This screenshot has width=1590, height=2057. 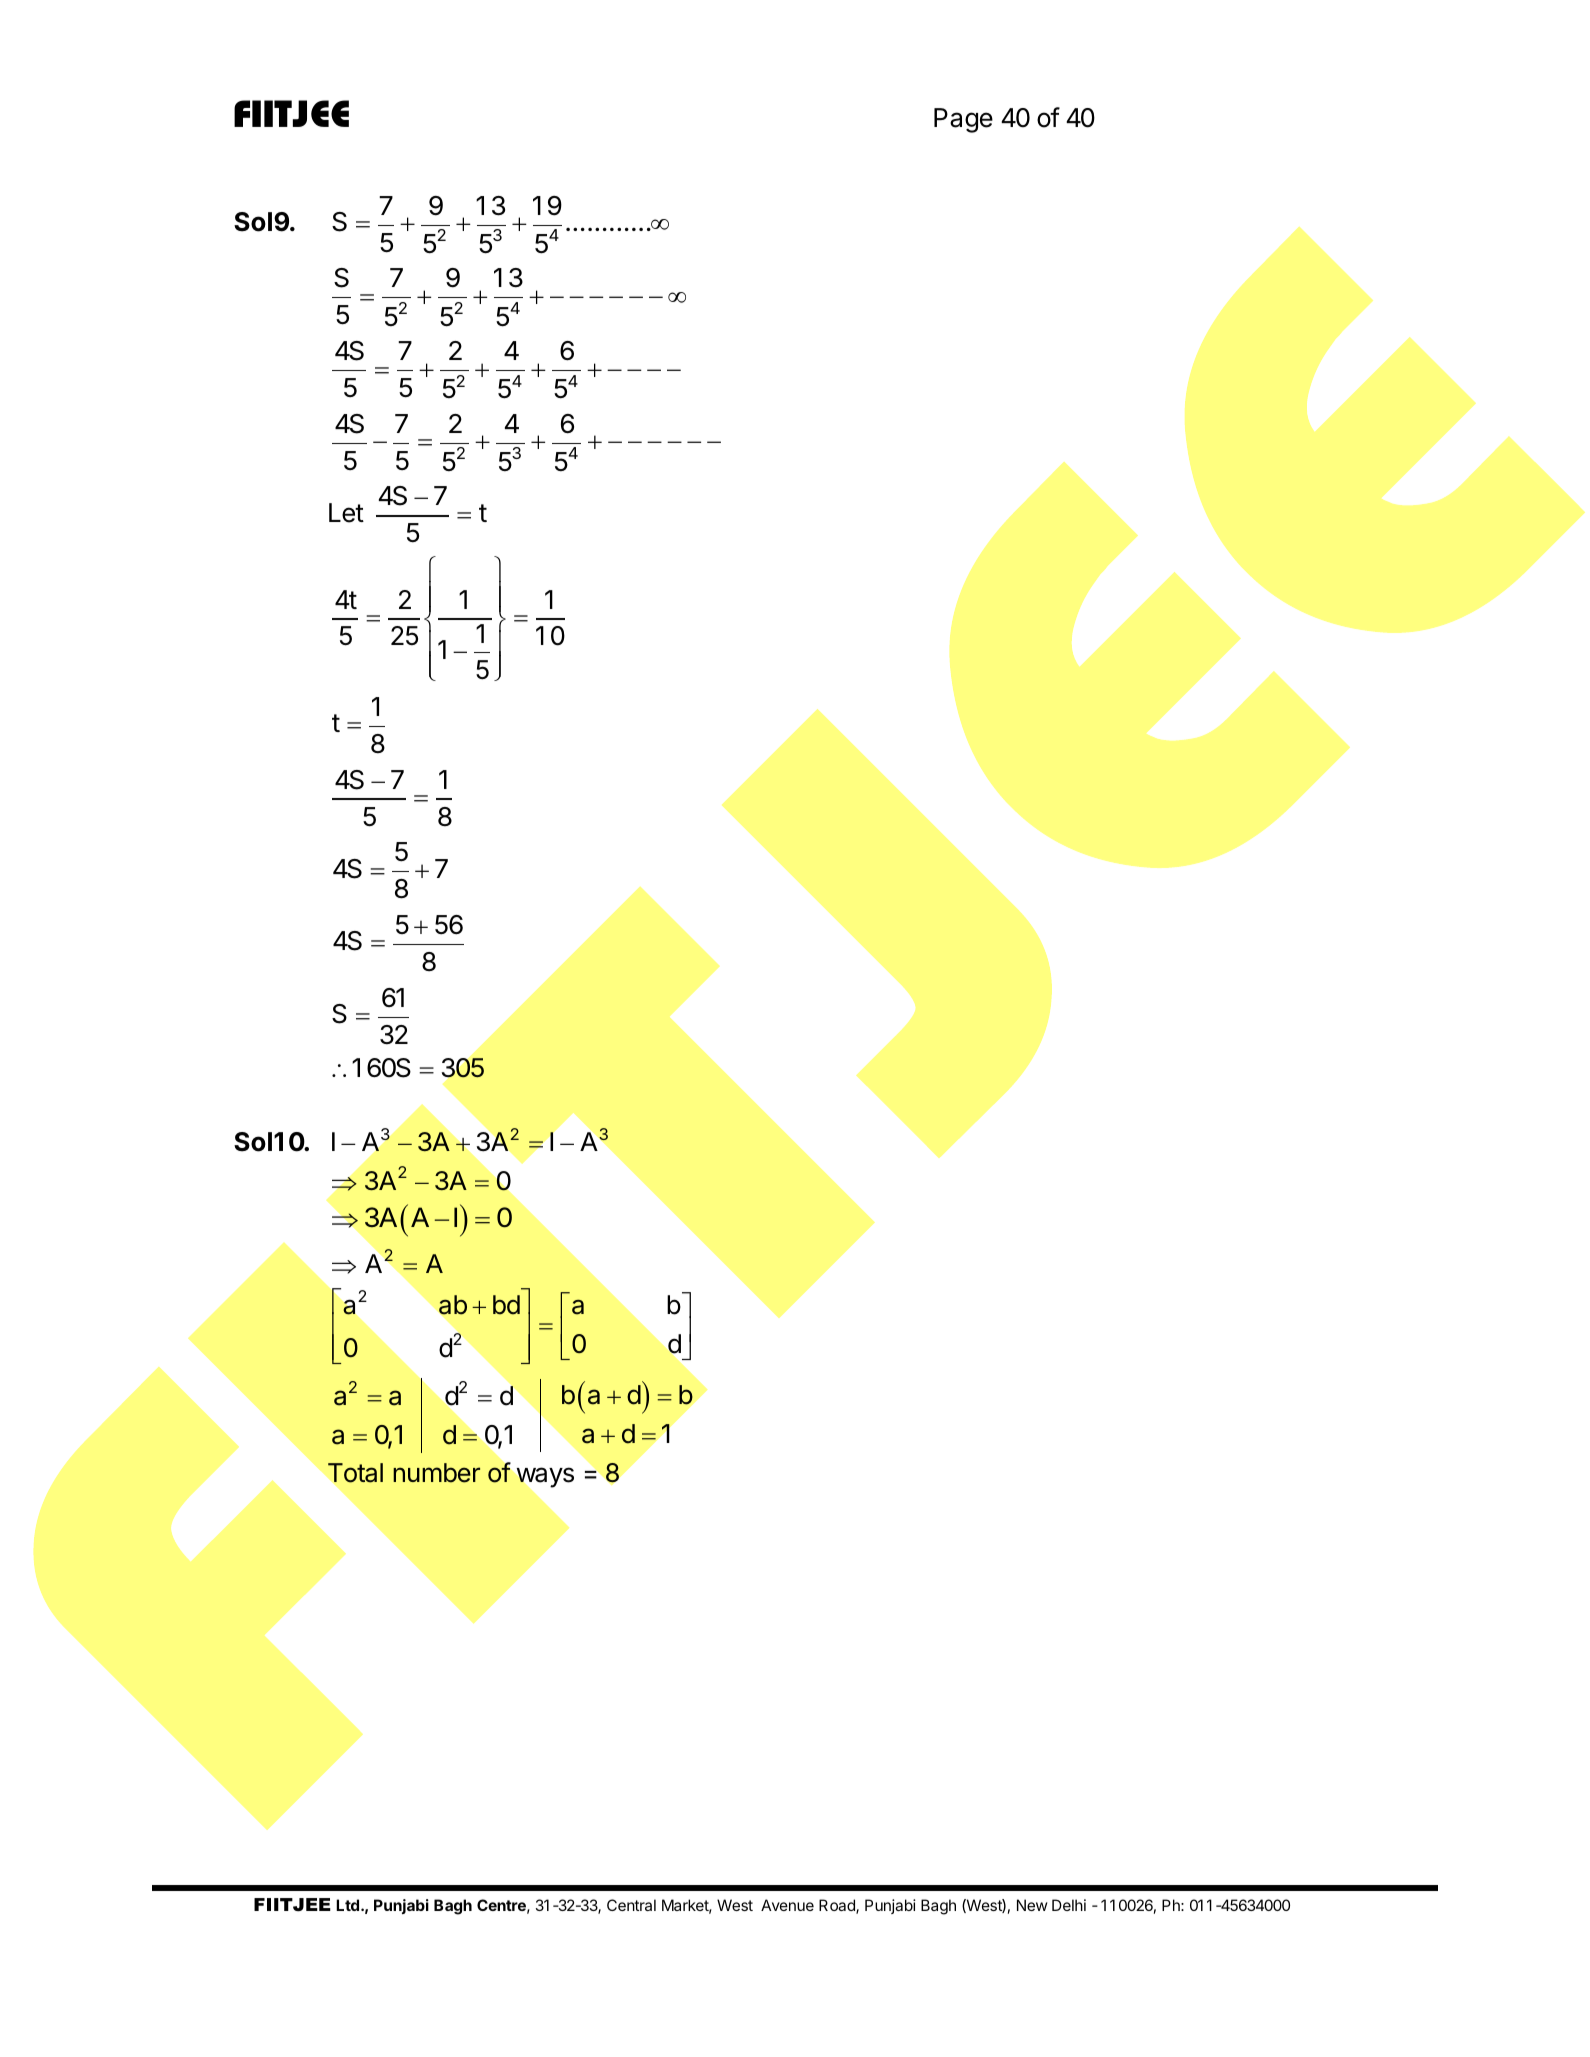 What do you see at coordinates (838, 1906) in the screenshot?
I see `Road` at bounding box center [838, 1906].
